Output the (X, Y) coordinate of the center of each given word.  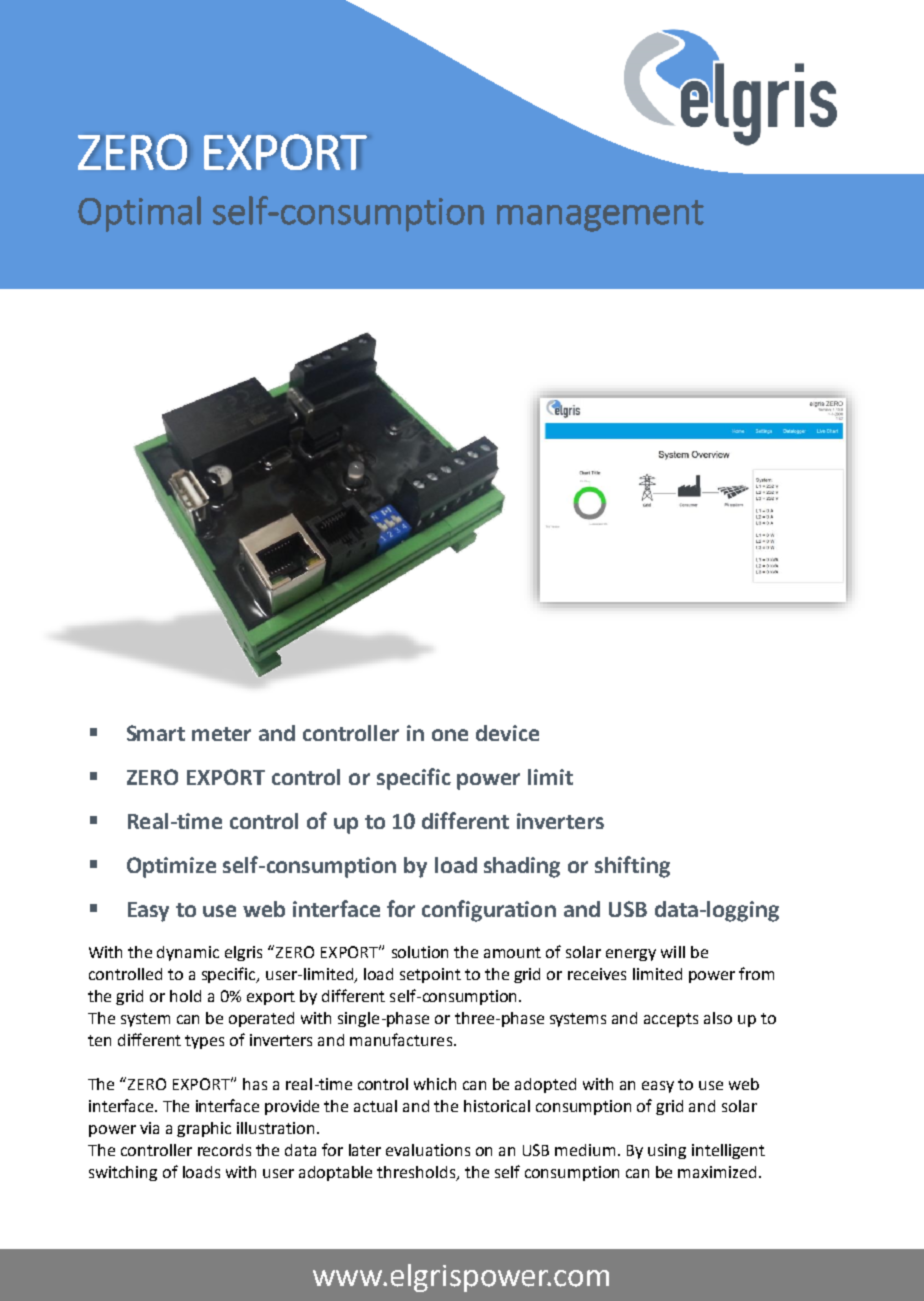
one (450, 735)
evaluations (428, 1150)
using (667, 1151)
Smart (156, 733)
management (600, 216)
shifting (632, 867)
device (507, 733)
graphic (204, 1129)
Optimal (139, 214)
